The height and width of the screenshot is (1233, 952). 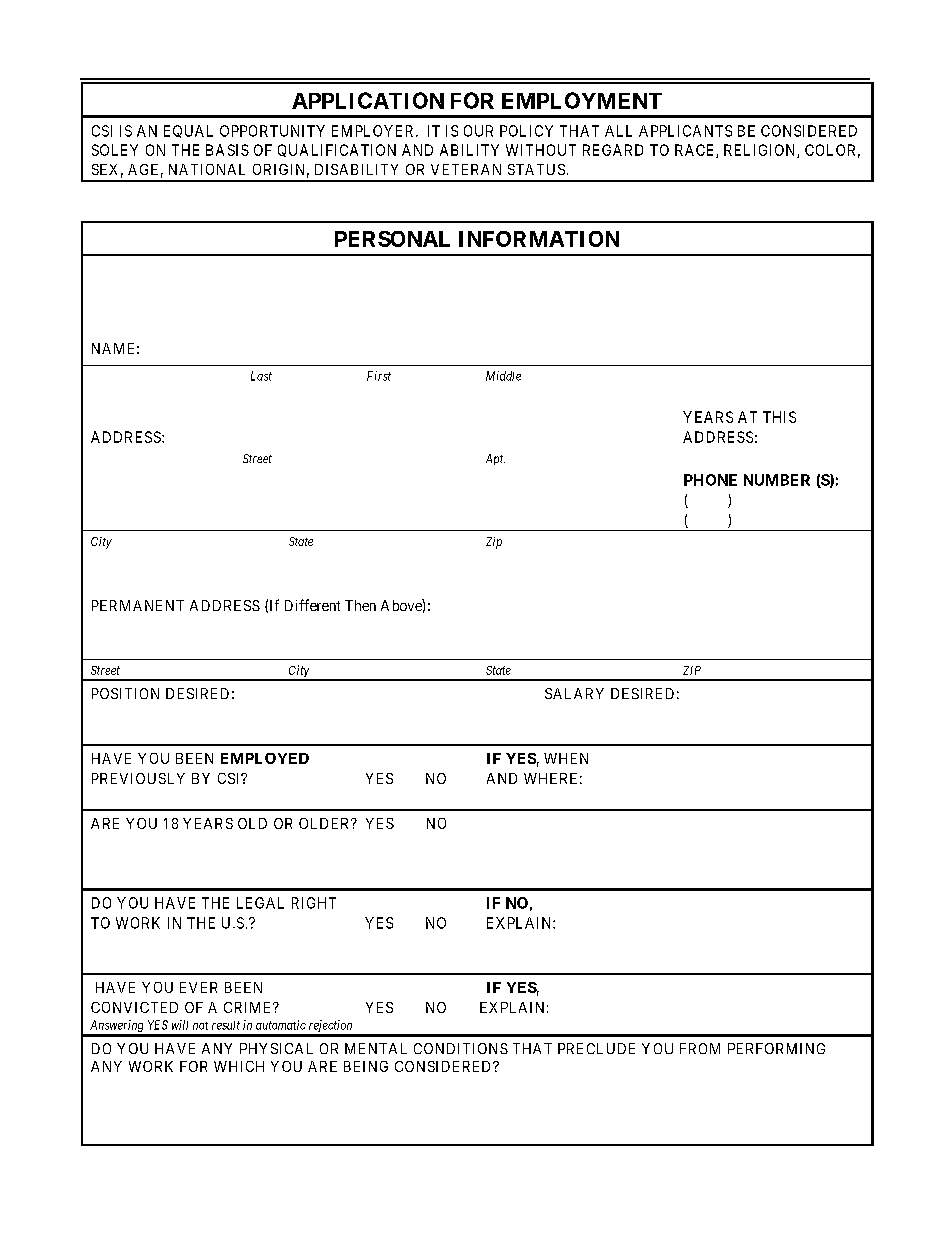 What do you see at coordinates (478, 131) in the screenshot?
I see `OUR` at bounding box center [478, 131].
